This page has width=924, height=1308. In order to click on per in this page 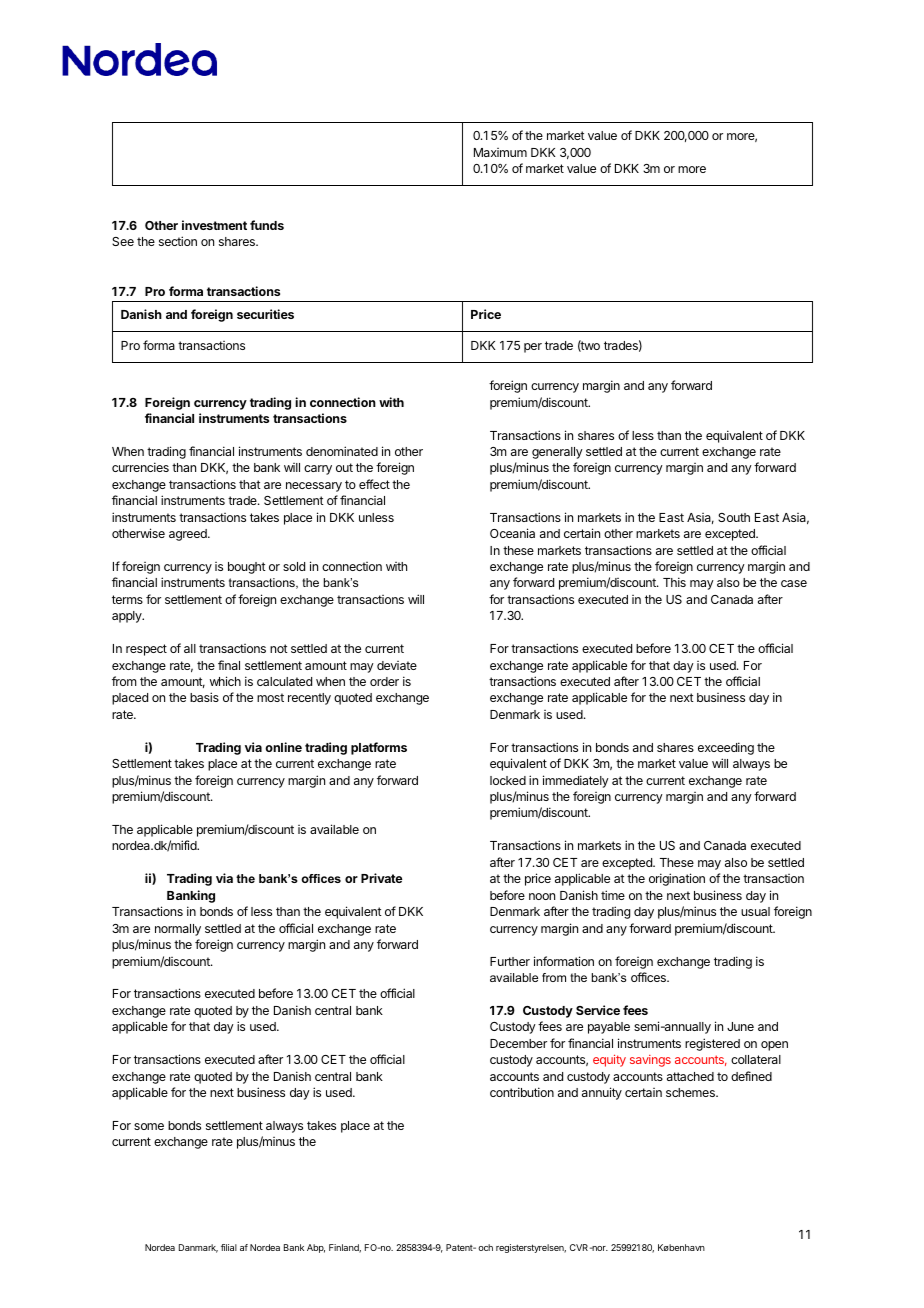, I will do `click(533, 348)`.
